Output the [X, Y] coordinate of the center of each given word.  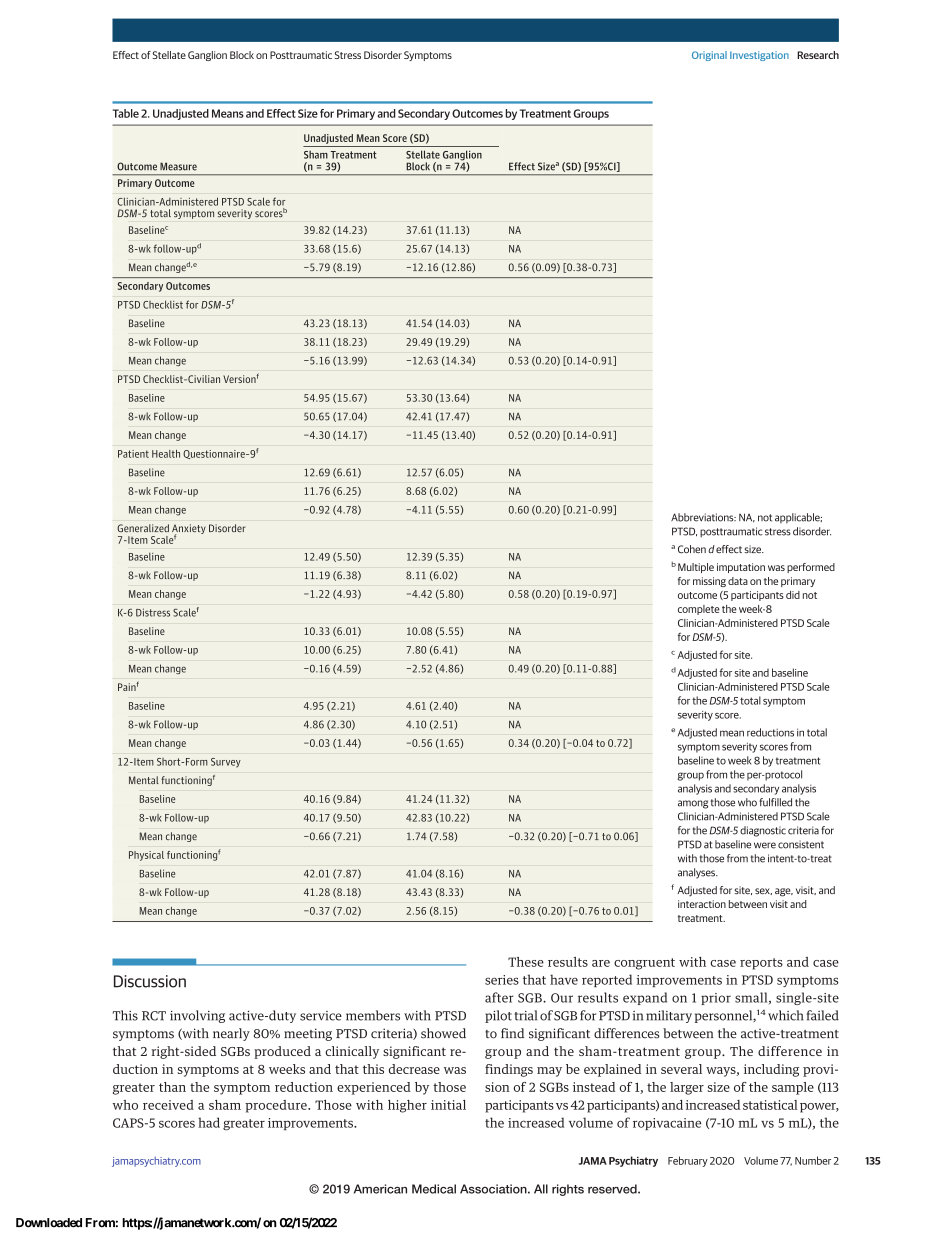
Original [709, 56]
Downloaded [49, 1223]
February [688, 1161]
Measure [178, 166]
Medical [434, 1189]
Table [126, 113]
